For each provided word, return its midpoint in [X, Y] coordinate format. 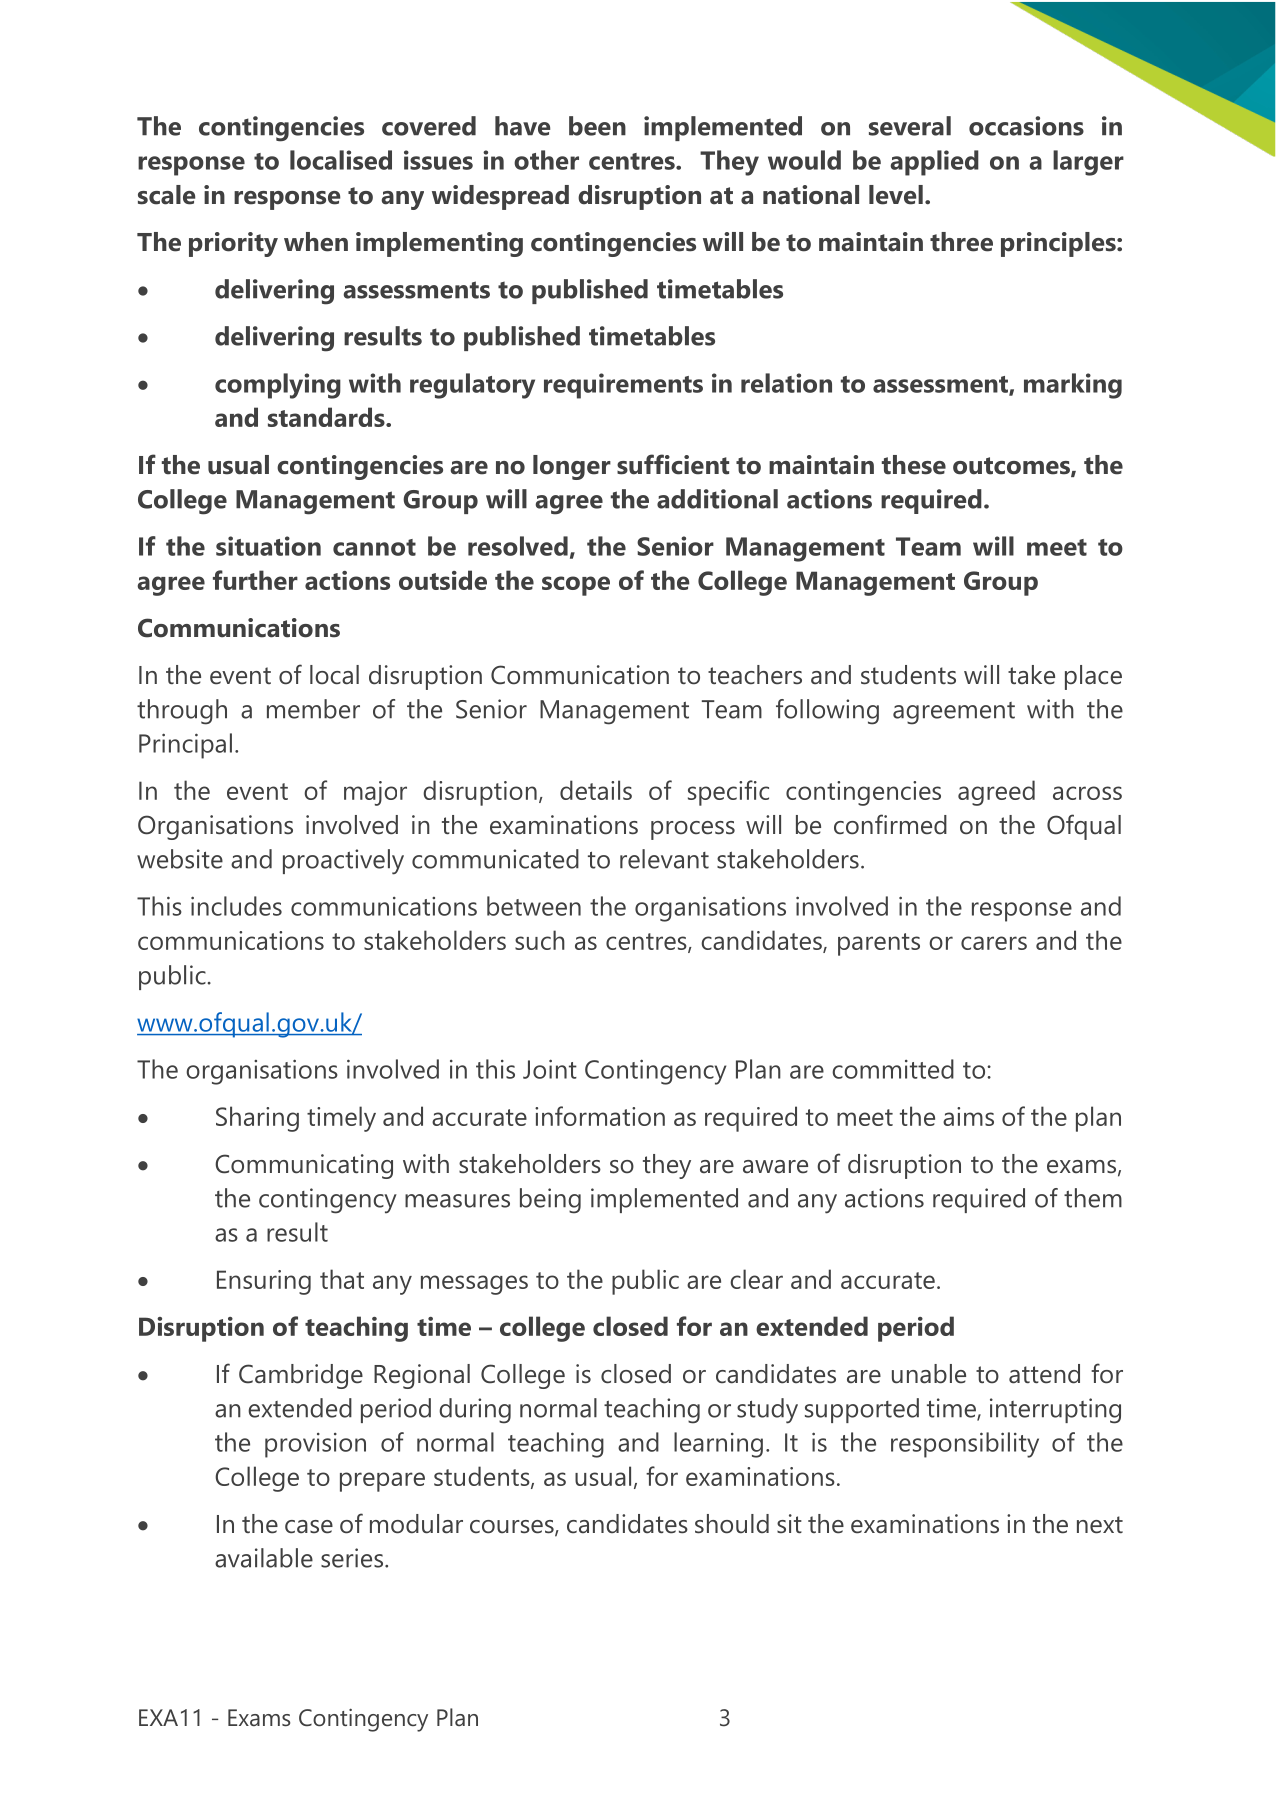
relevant [664, 859]
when [316, 242]
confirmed [890, 824]
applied [935, 163]
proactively [343, 862]
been [597, 126]
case [309, 1527]
